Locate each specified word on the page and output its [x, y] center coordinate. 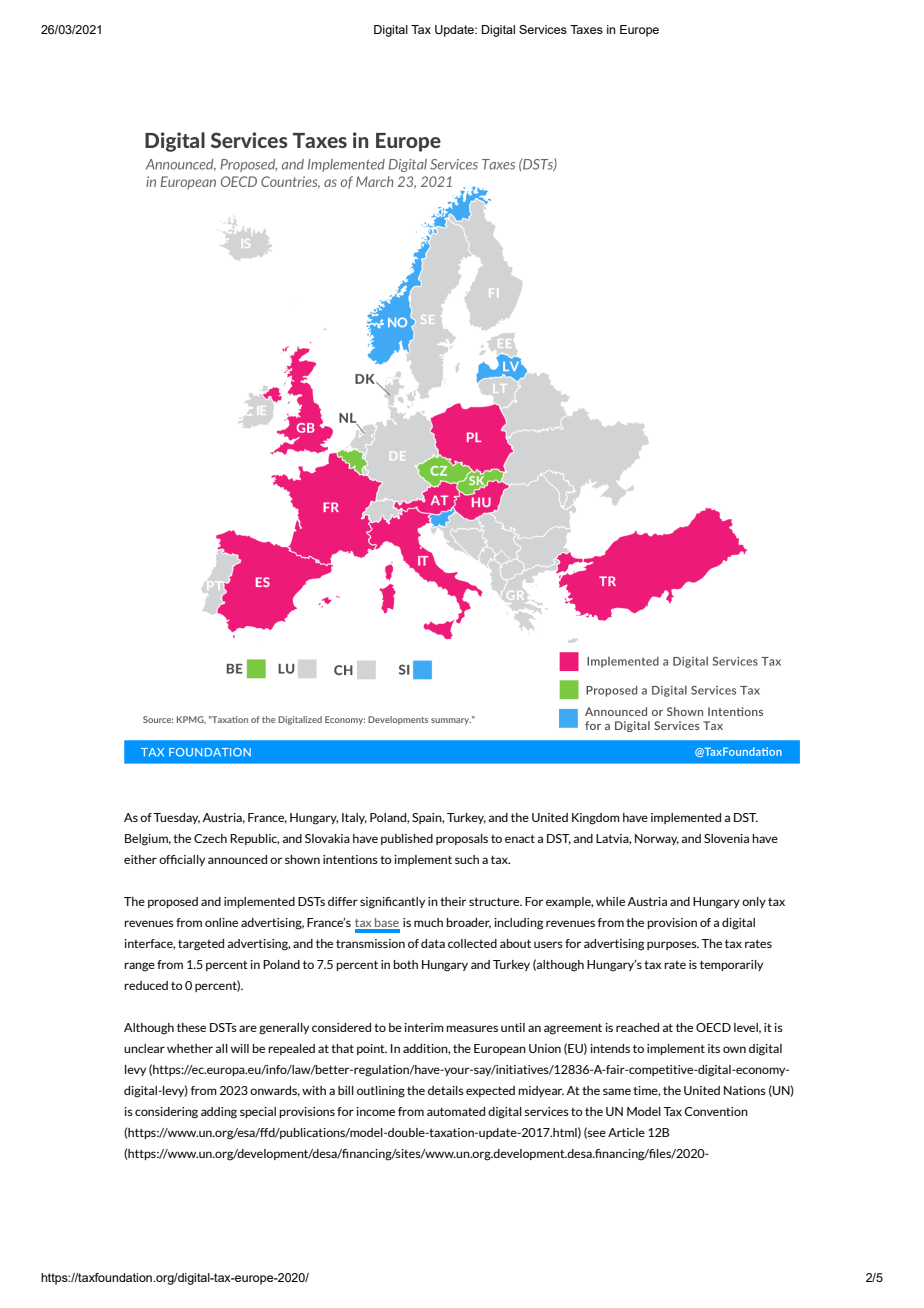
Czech [210, 838]
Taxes [586, 29]
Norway [657, 839]
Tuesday [176, 818]
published [407, 839]
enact [520, 838]
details [446, 1090]
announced [237, 859]
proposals [462, 839]
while [610, 901]
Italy [354, 818]
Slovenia [726, 838]
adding [219, 1113]
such [467, 859]
